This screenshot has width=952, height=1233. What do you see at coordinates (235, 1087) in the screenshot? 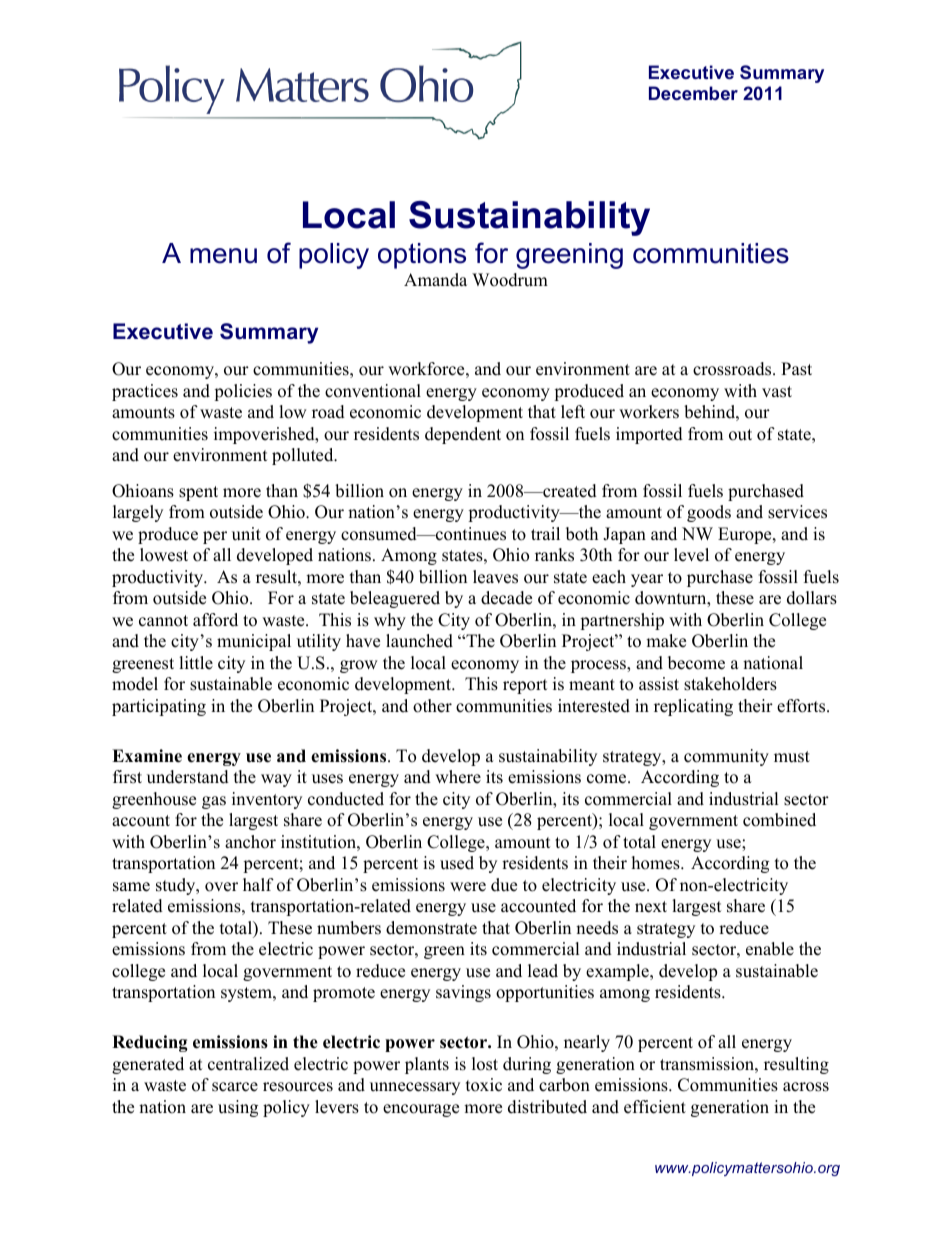
I see `scarce` at bounding box center [235, 1087].
